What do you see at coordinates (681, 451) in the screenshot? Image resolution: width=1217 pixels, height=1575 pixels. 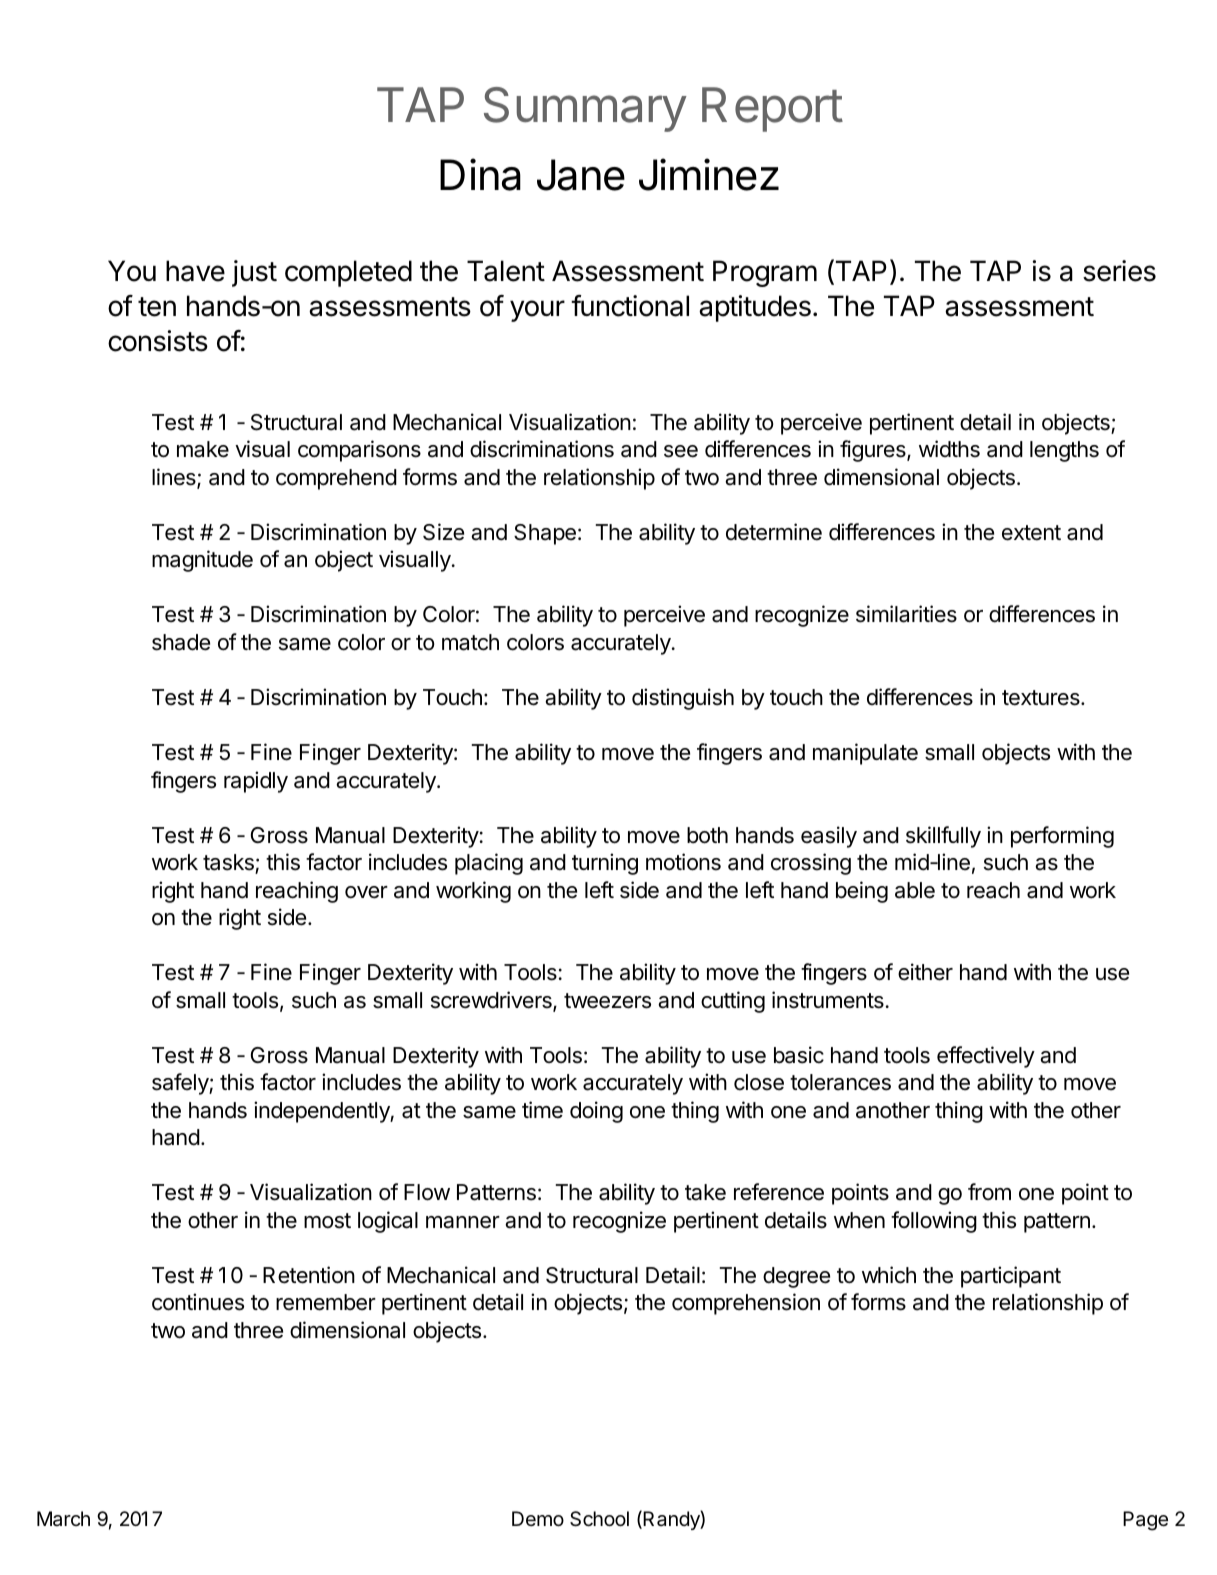 I see `see` at bounding box center [681, 451].
